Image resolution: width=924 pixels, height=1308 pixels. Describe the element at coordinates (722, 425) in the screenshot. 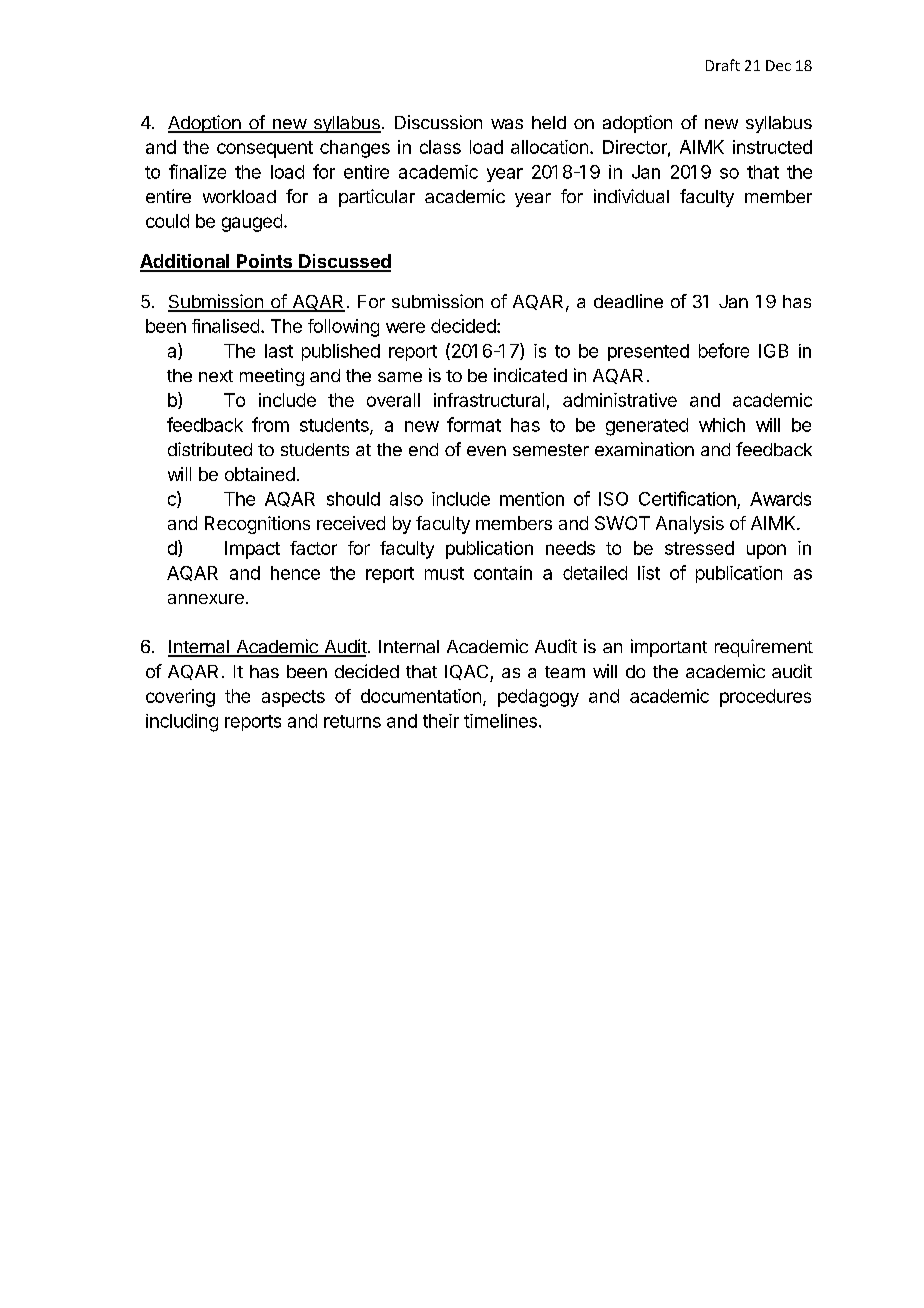

I see `which` at that location.
